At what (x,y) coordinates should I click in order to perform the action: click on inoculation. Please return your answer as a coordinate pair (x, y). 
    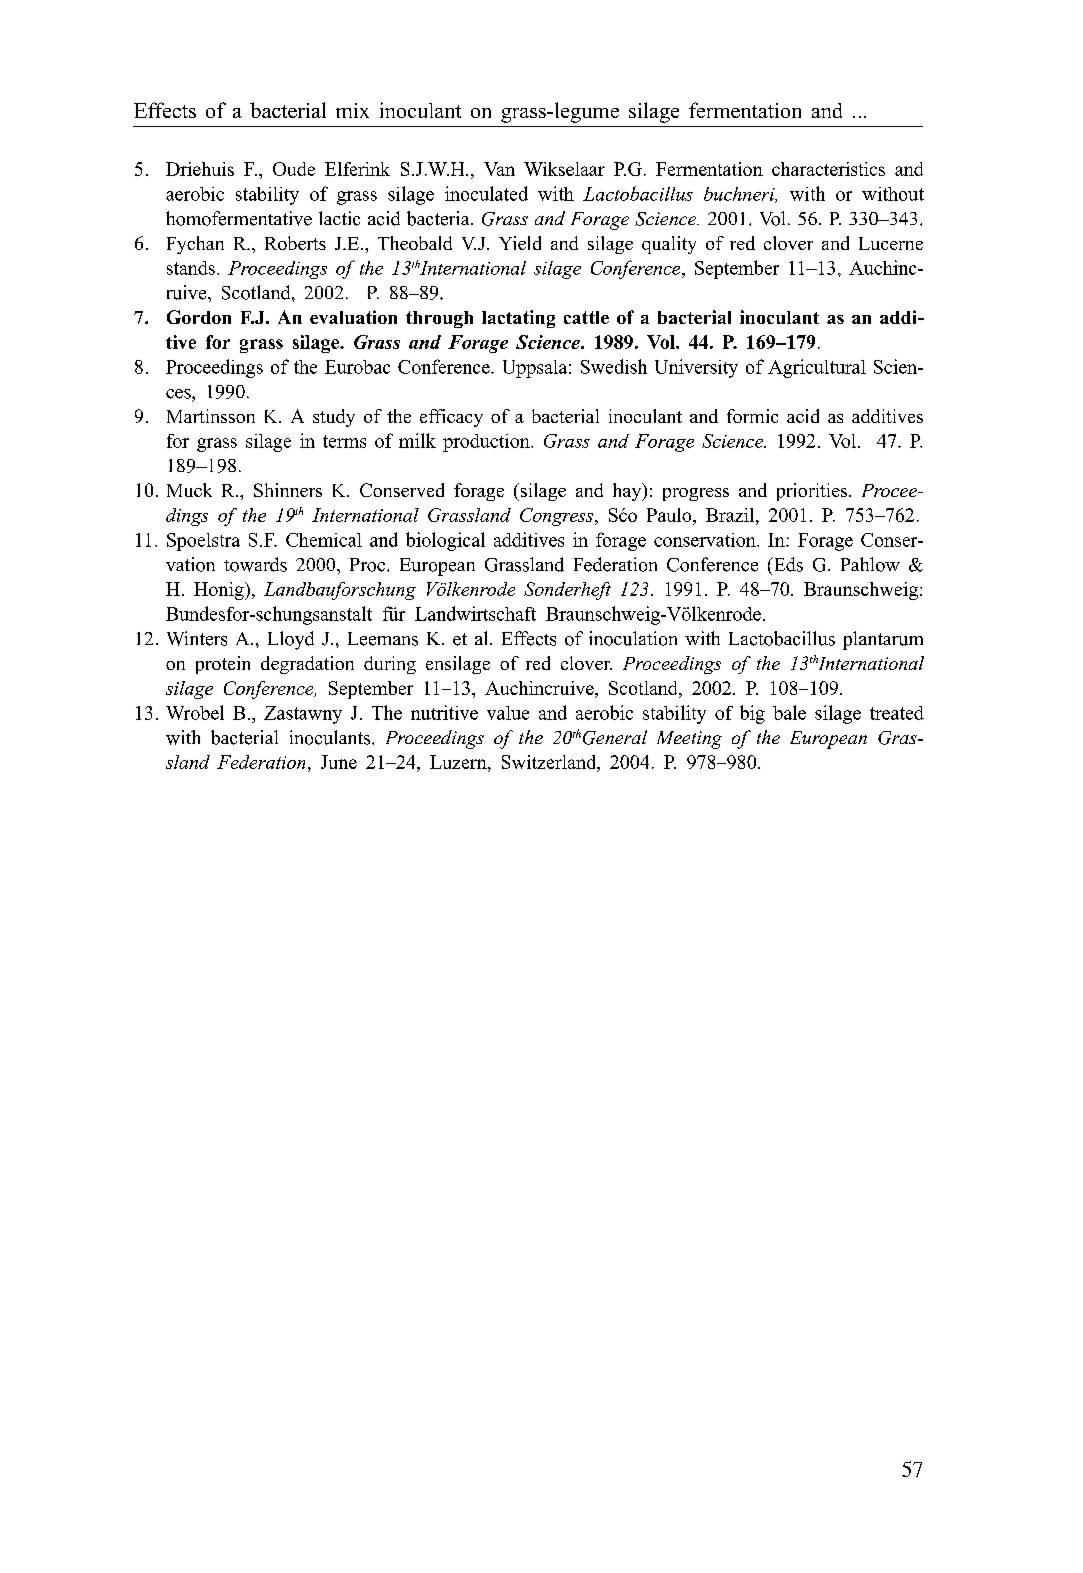
    Looking at the image, I should click on (633, 638).
